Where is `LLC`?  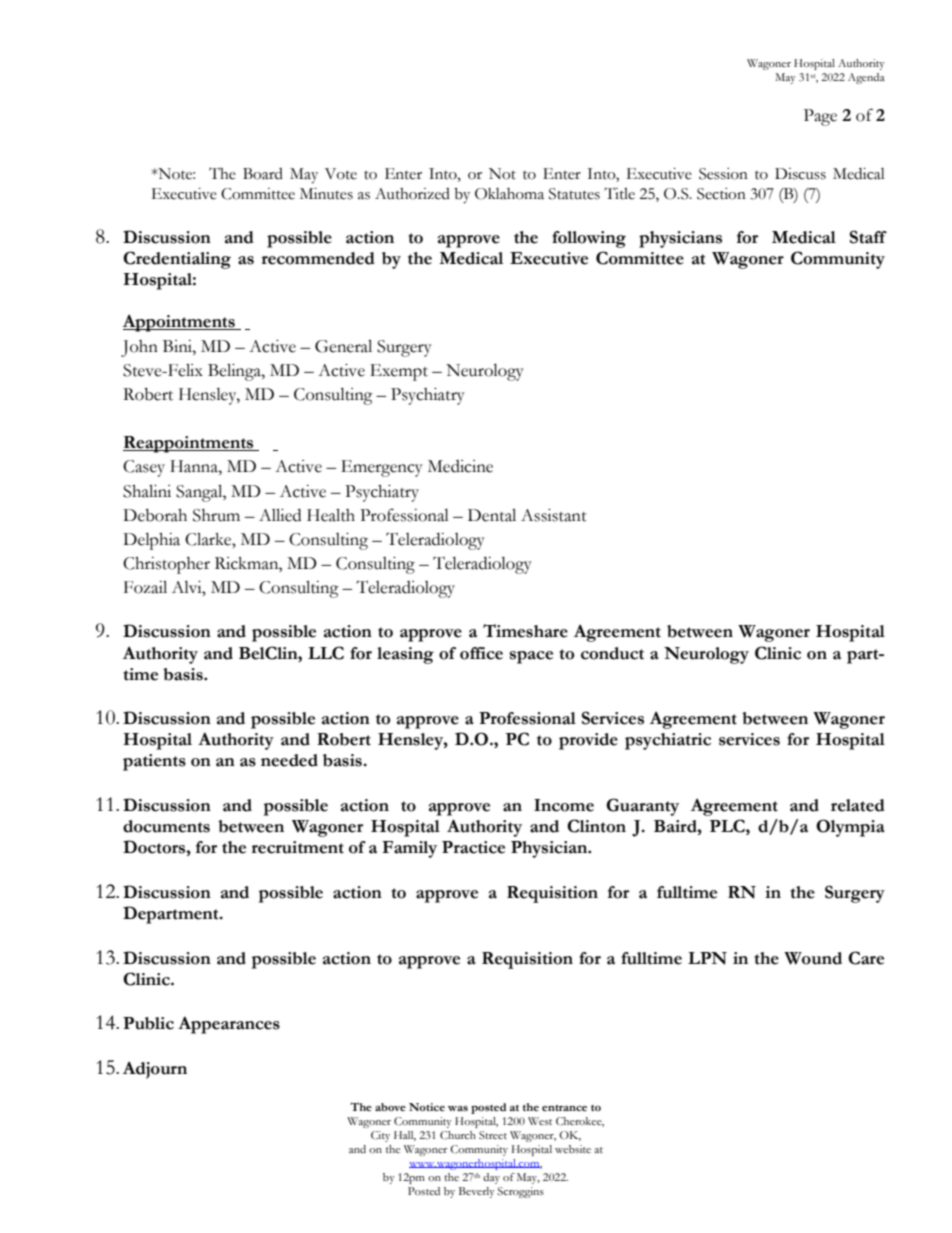
LLC is located at coordinates (326, 653).
